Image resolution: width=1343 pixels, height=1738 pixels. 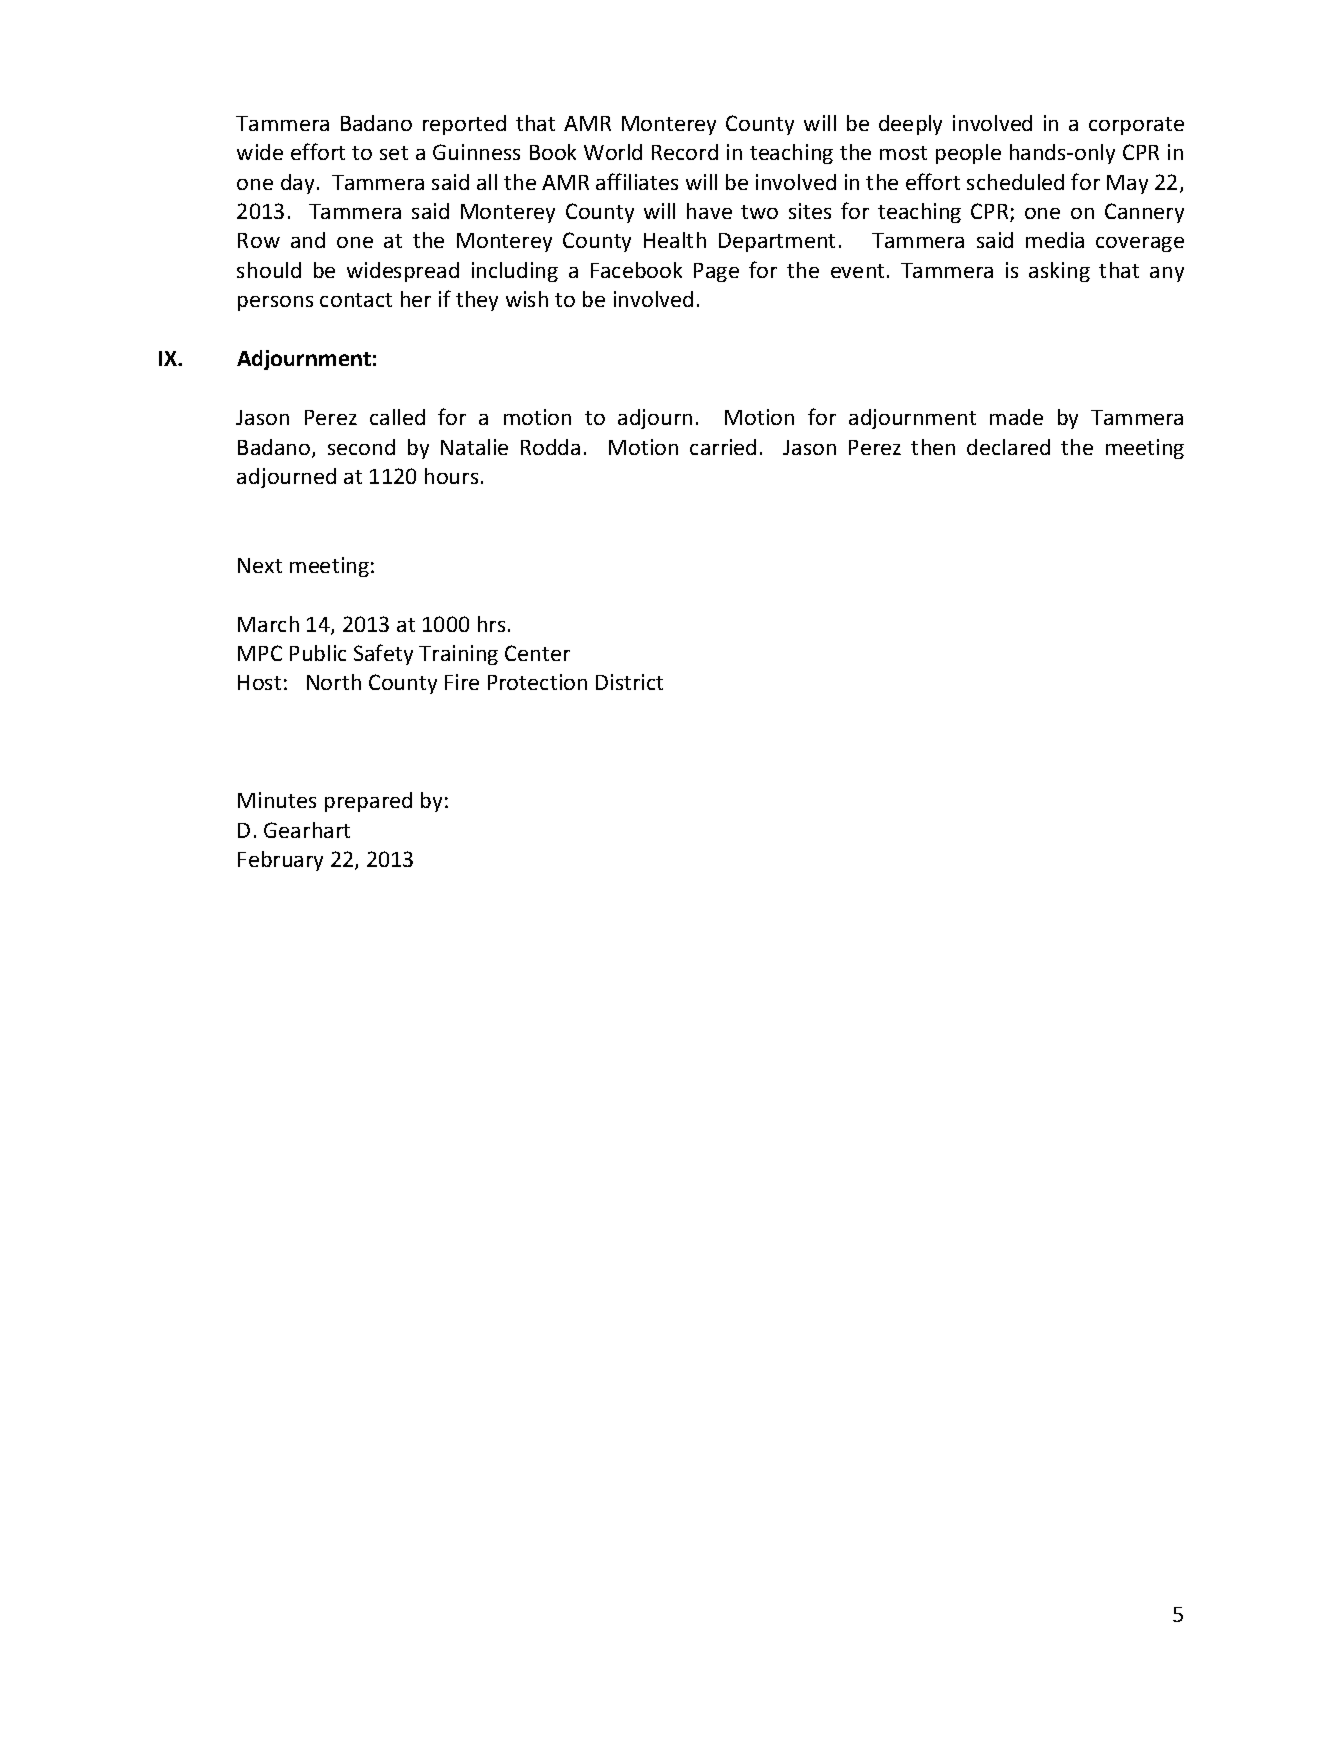 I want to click on Page, so click(x=716, y=272).
